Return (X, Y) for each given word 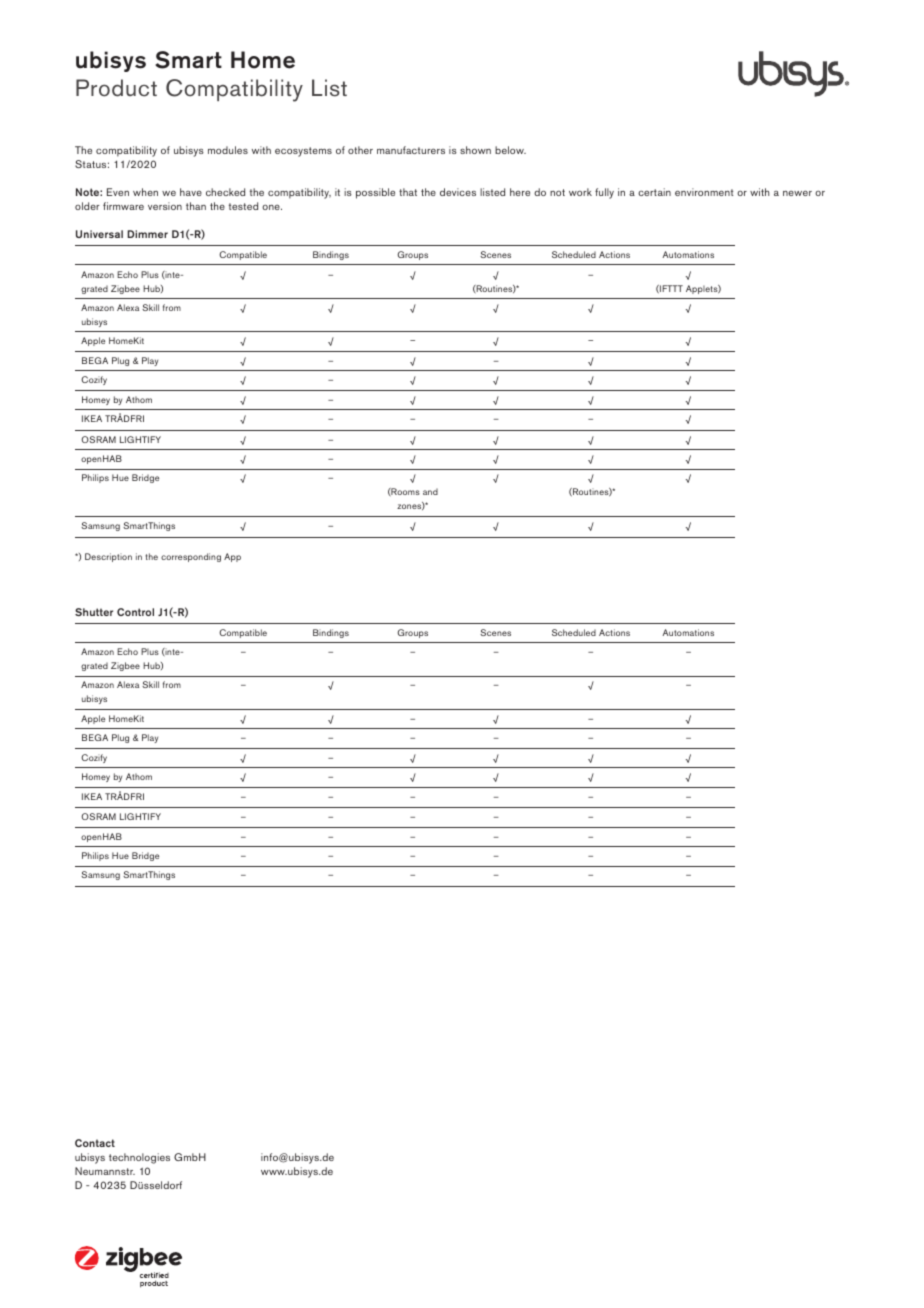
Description (108, 557)
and (430, 491)
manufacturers (411, 150)
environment (704, 192)
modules (228, 150)
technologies (139, 1158)
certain (654, 192)
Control (135, 612)
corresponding (191, 557)
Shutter (94, 612)
